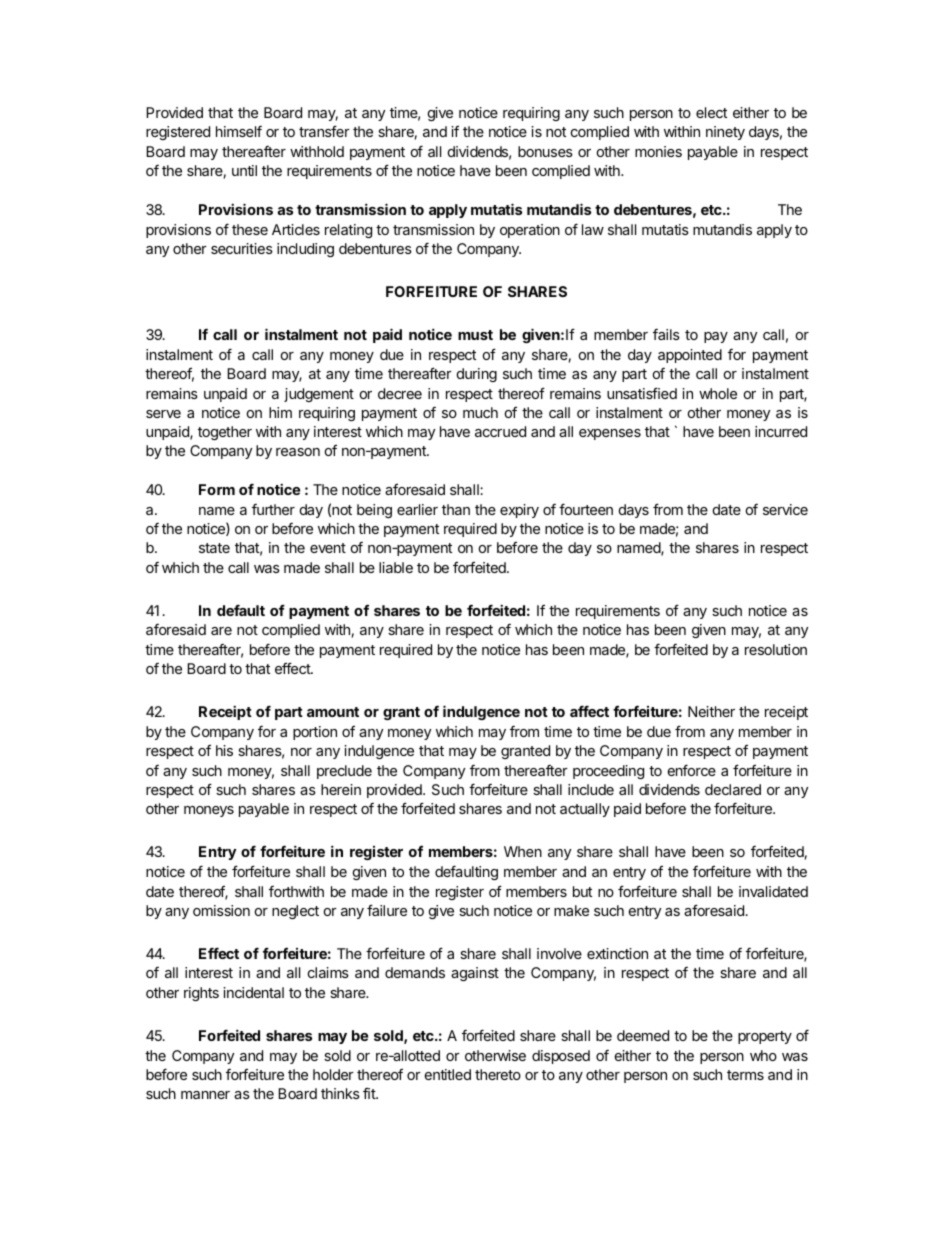 This screenshot has height=1233, width=952. What do you see at coordinates (498, 1074) in the screenshot?
I see `thereto` at bounding box center [498, 1074].
